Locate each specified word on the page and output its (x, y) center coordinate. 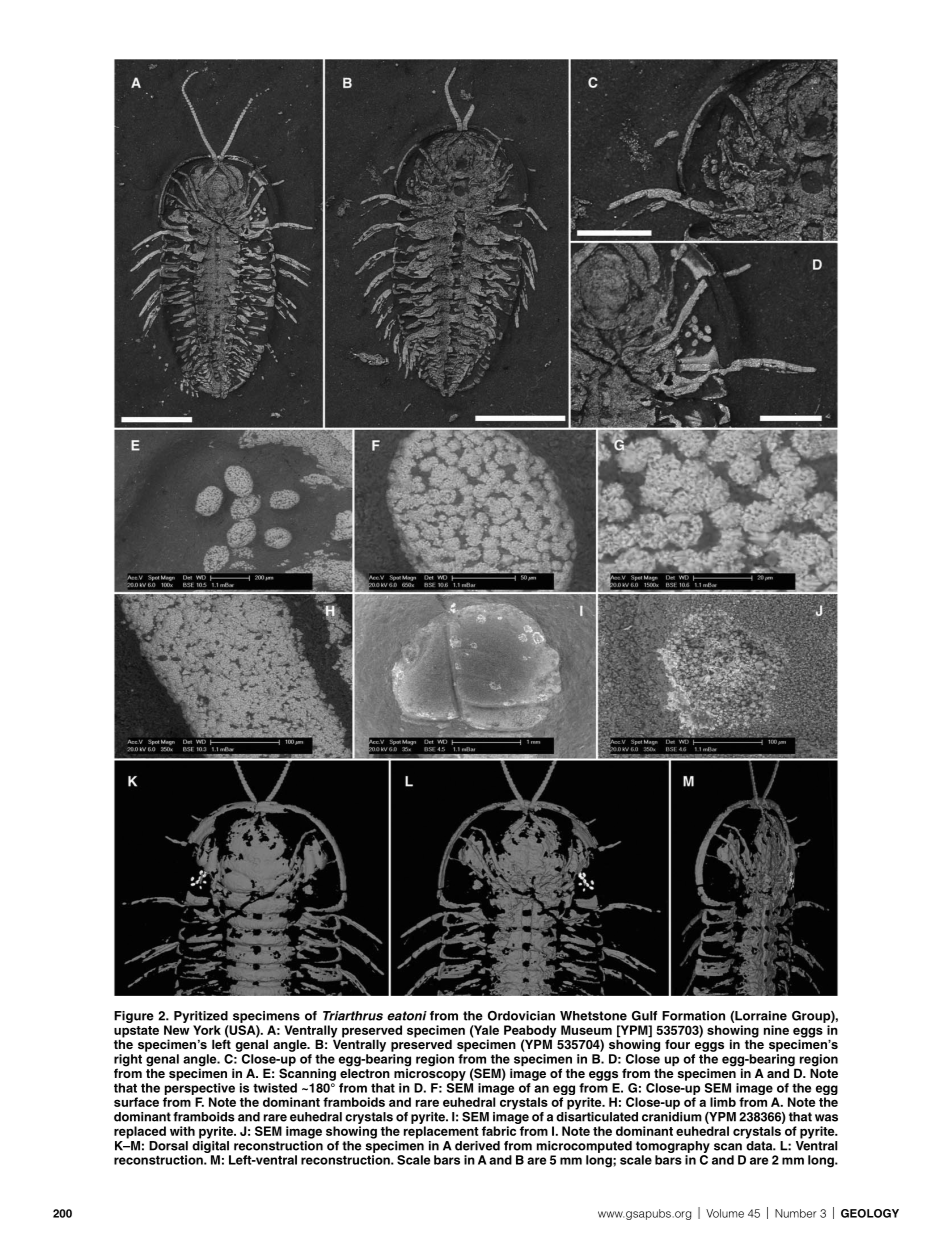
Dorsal (168, 1146)
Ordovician (521, 1016)
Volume (725, 1213)
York (207, 1030)
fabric (499, 1131)
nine (776, 1030)
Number (796, 1213)
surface (136, 1102)
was (826, 1118)
